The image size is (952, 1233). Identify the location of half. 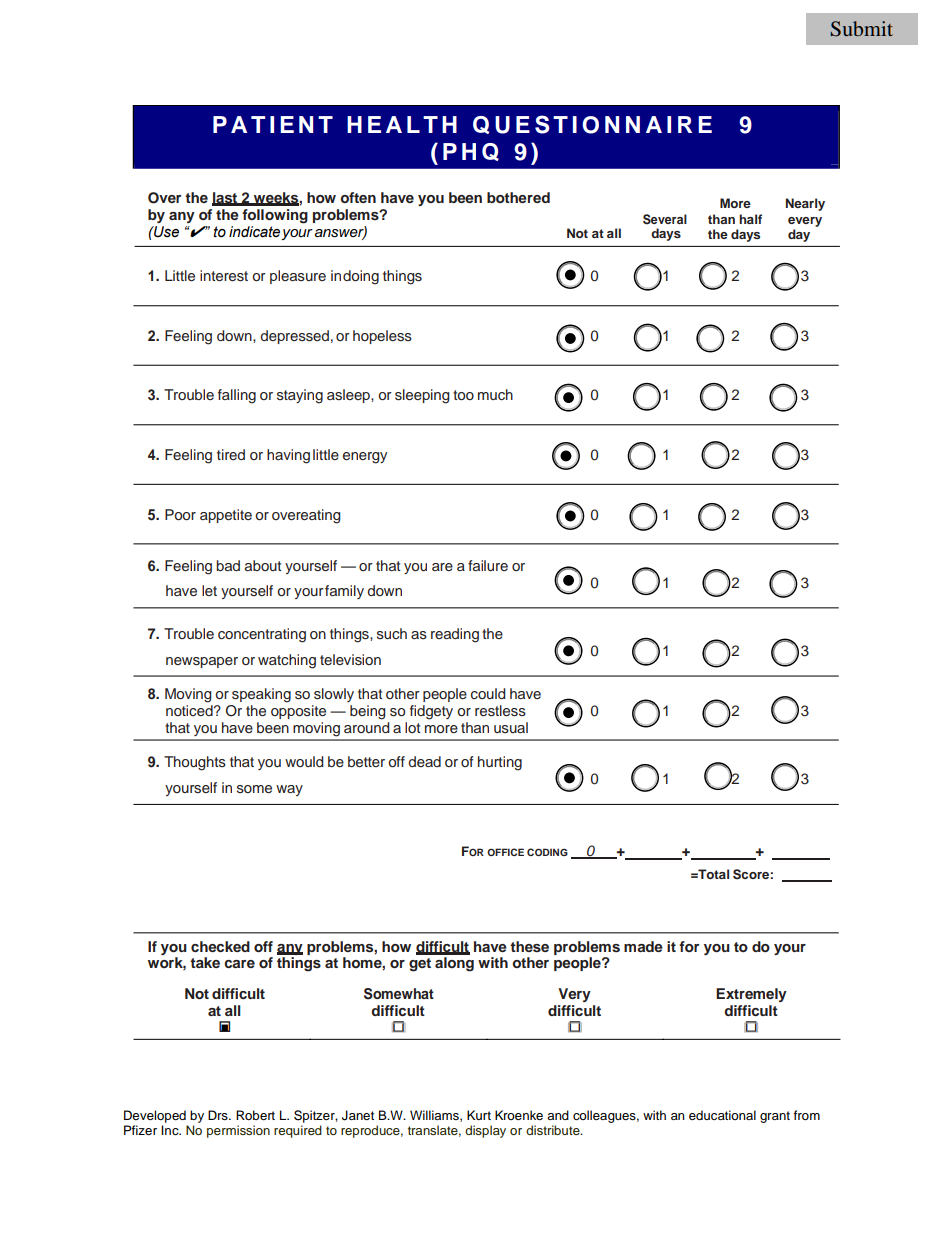
(750, 219).
